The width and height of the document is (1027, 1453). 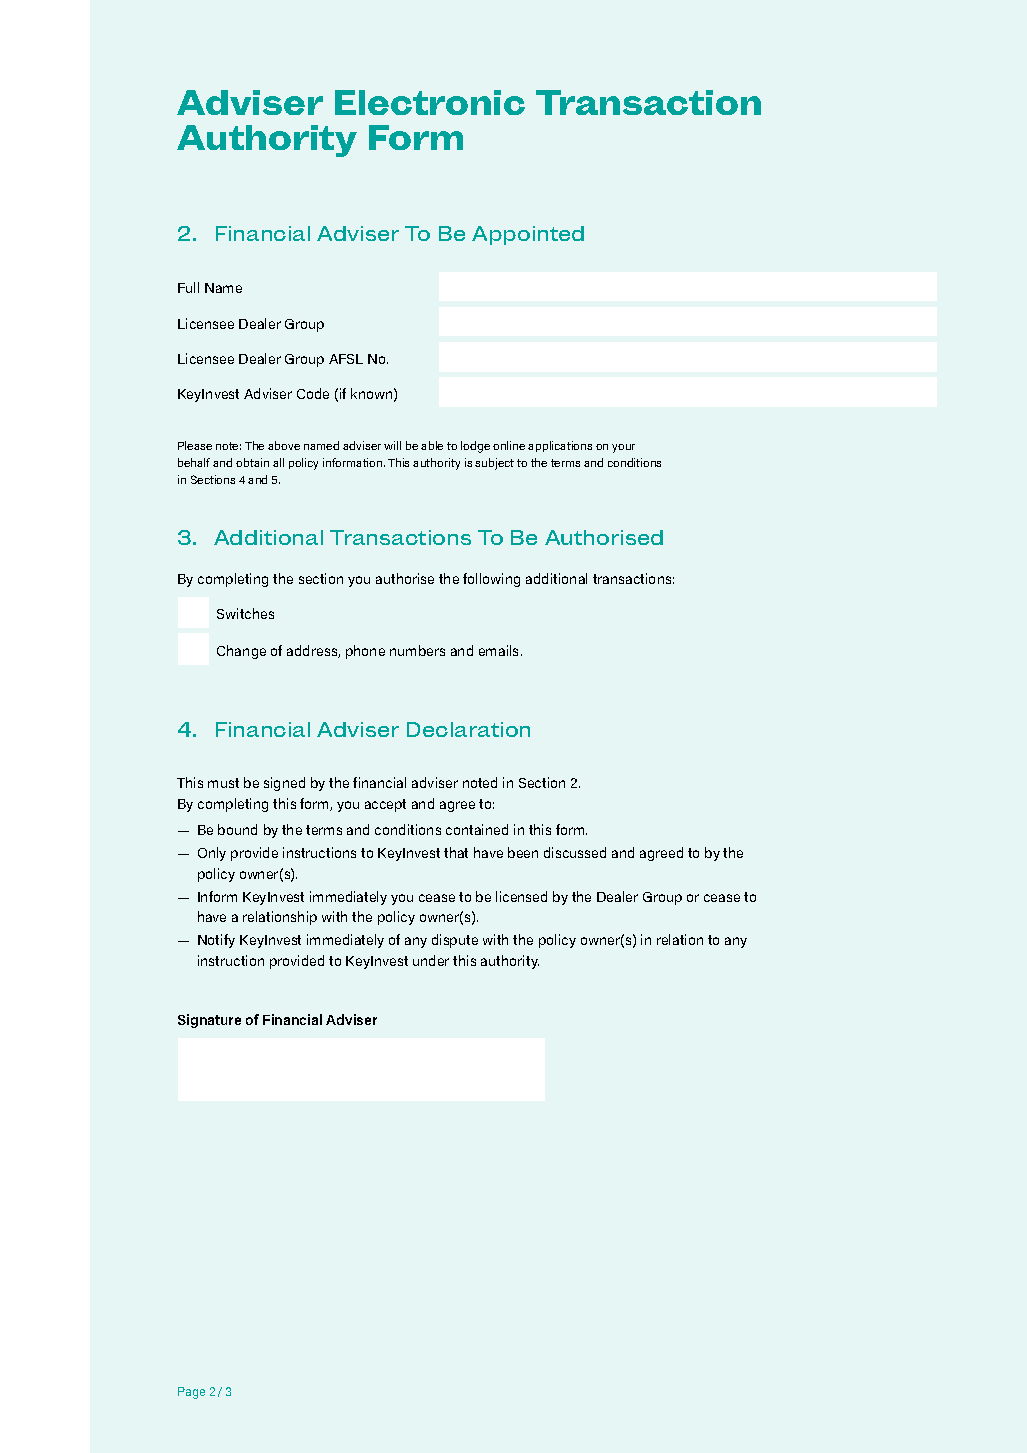 I want to click on Full, so click(x=188, y=287).
